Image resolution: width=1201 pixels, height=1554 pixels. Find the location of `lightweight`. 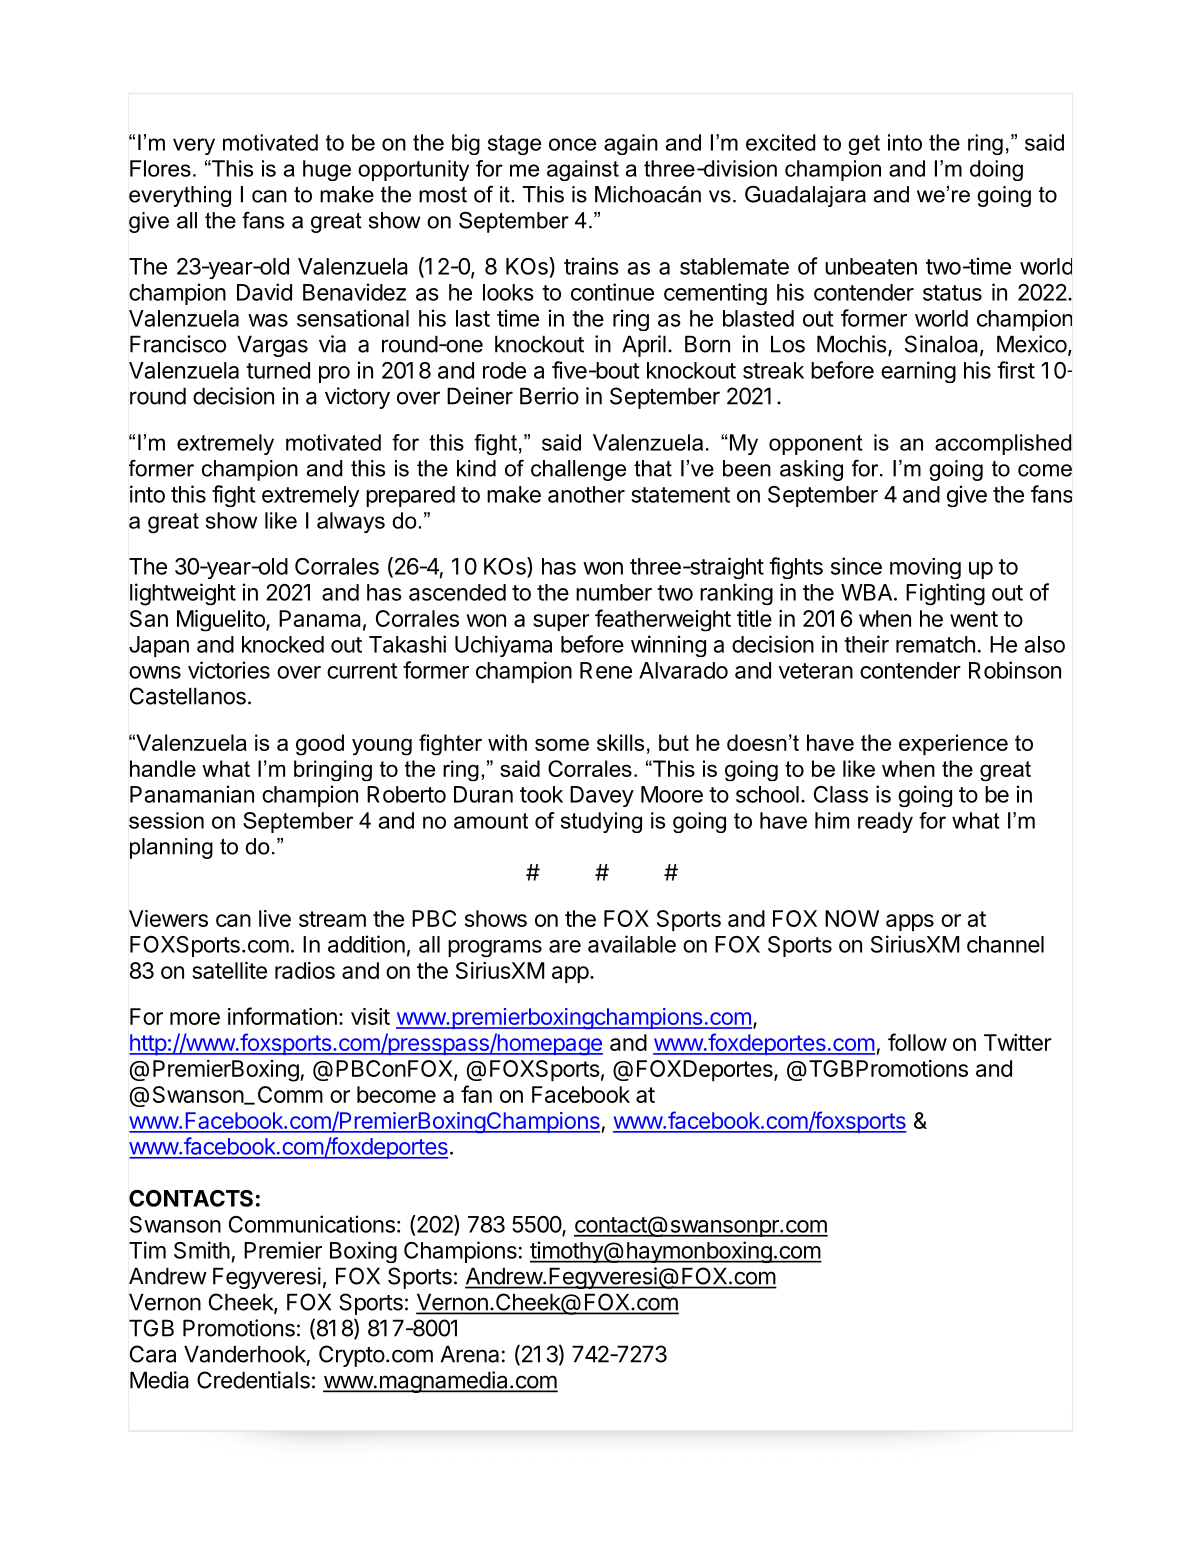

lightweight is located at coordinates (183, 594).
